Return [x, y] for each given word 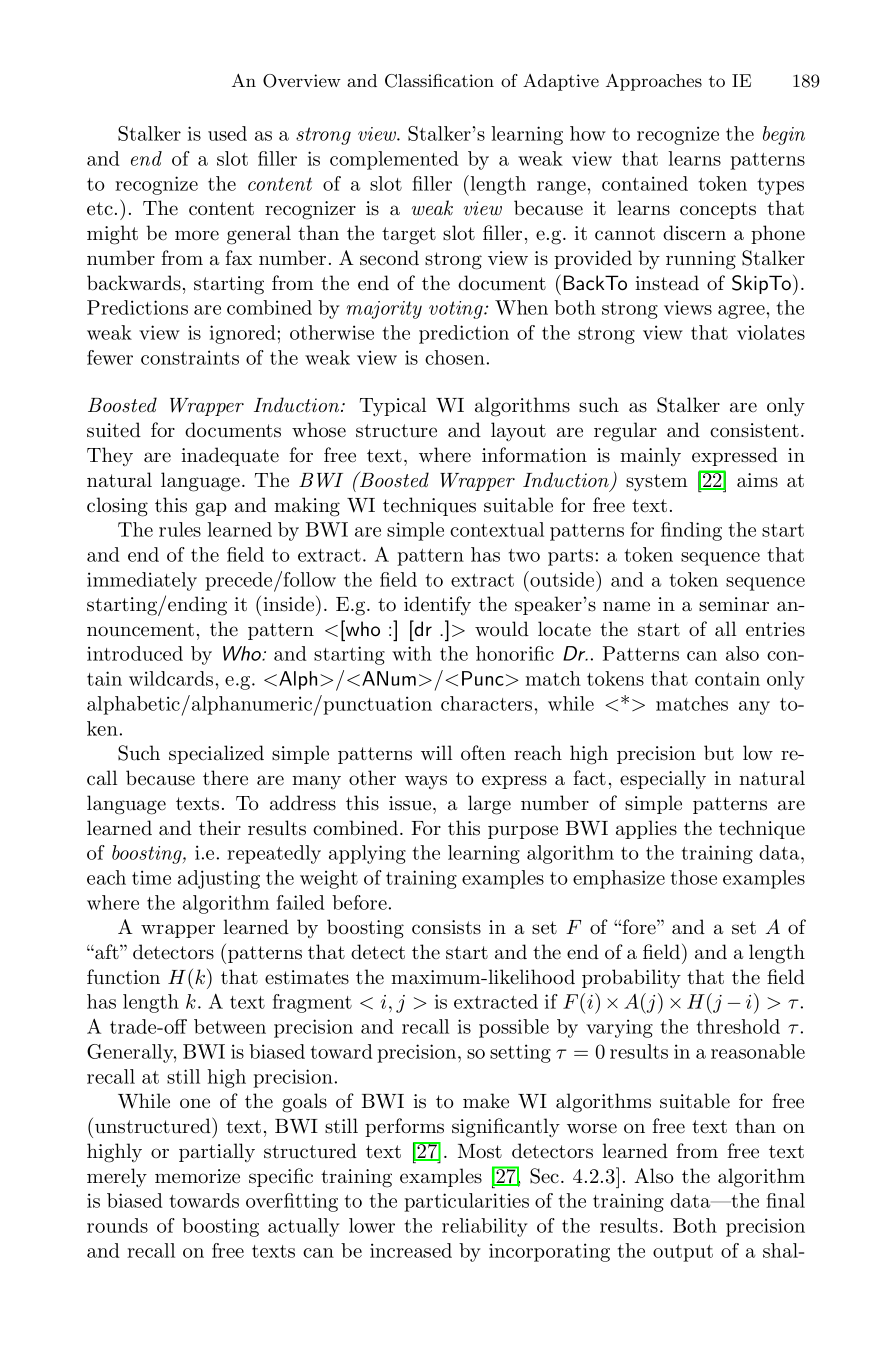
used [227, 133]
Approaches [654, 82]
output [683, 1253]
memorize [197, 1176]
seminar [734, 604]
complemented [394, 160]
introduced [135, 653]
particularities [466, 1202]
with [412, 653]
